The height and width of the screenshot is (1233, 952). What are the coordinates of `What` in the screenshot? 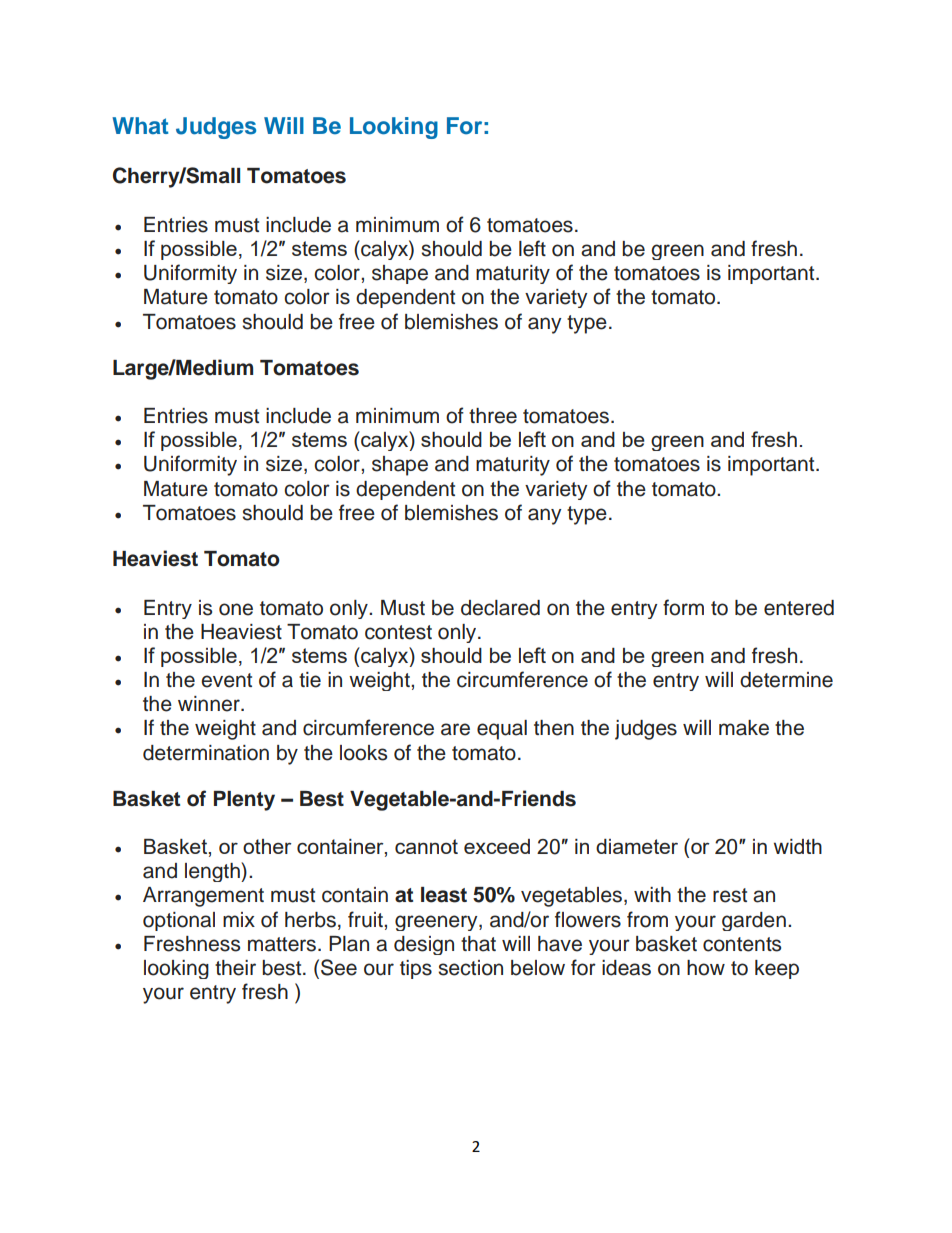 It's located at (140, 126).
